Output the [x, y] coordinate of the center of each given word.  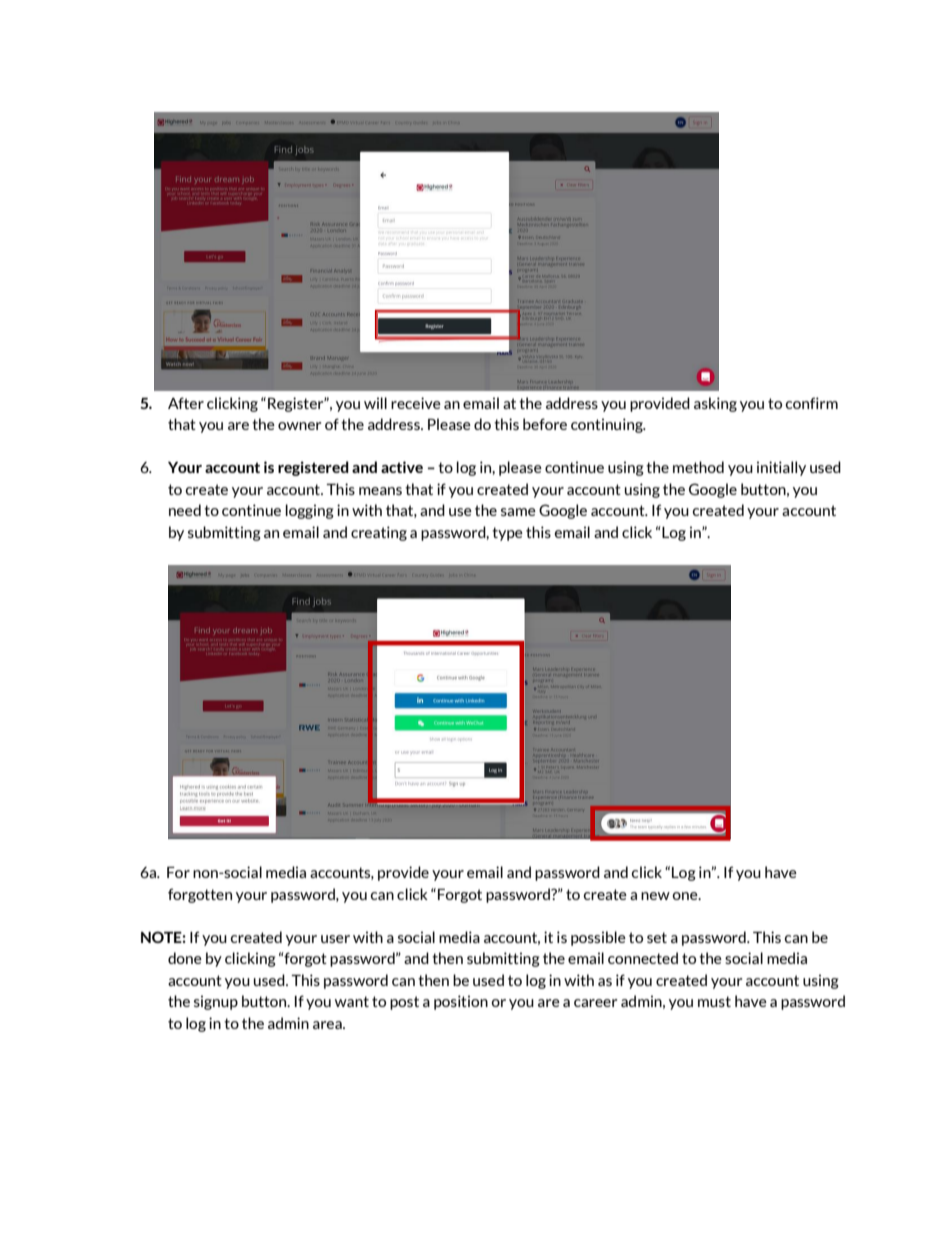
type [507, 534]
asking [715, 404]
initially [781, 468]
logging [310, 511]
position [461, 1002]
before [545, 424]
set [657, 937]
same [518, 512]
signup [216, 1002]
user [335, 939]
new [655, 896]
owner [300, 426]
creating [379, 533]
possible [598, 938]
